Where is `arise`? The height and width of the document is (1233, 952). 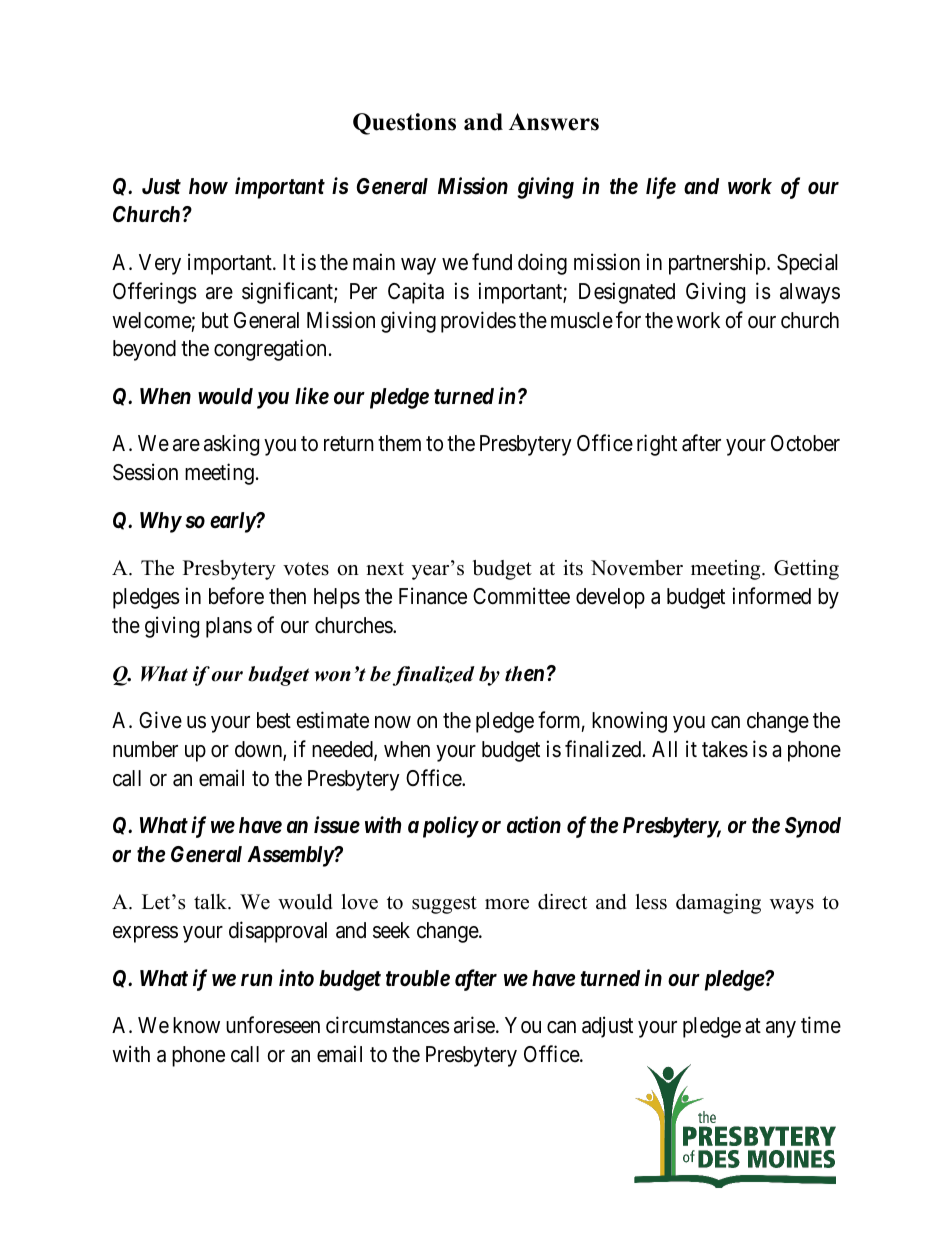 arise is located at coordinates (474, 1025).
